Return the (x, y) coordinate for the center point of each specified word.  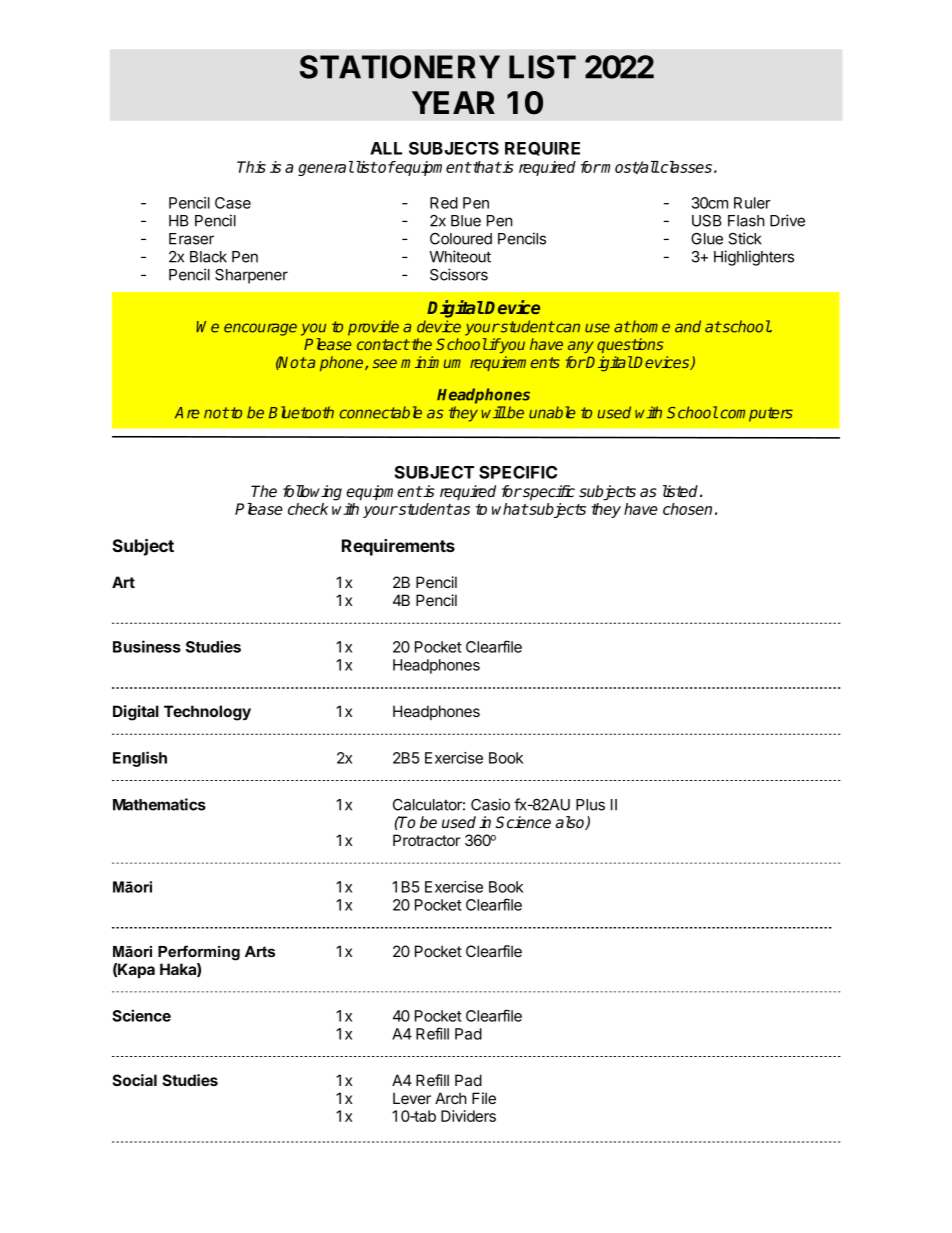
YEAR (453, 102)
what (510, 509)
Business (147, 646)
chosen (687, 509)
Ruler (752, 203)
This (251, 167)
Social (134, 1080)
